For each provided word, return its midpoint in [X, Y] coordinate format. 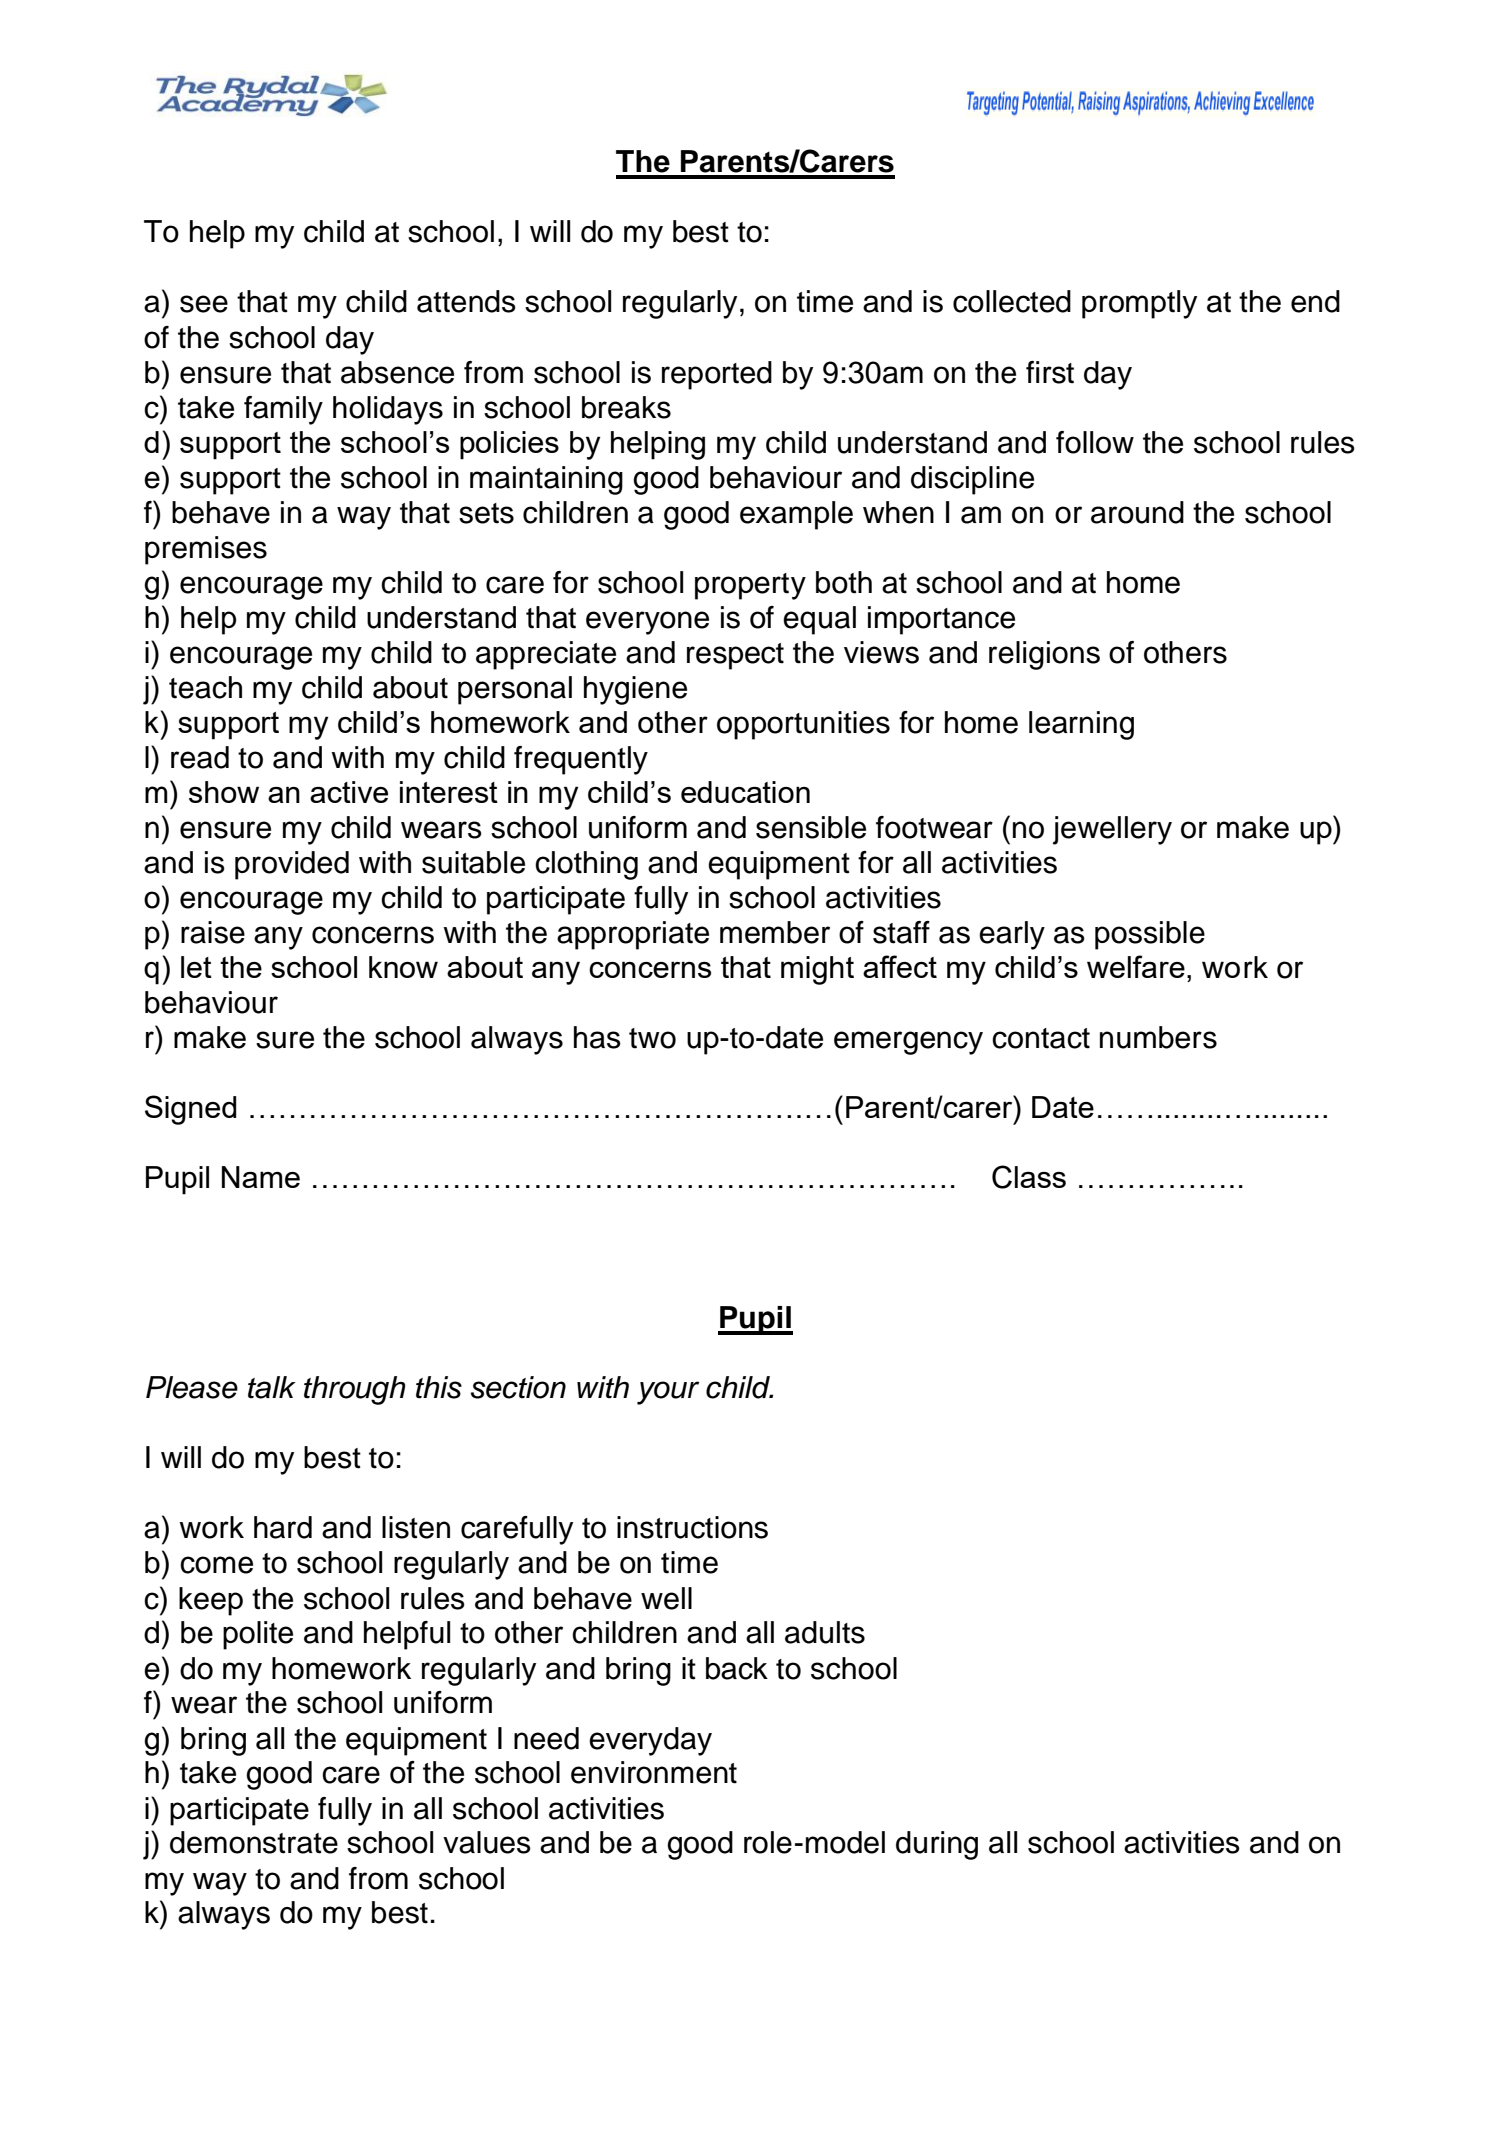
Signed [191, 1110]
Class [1029, 1177]
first [1050, 372]
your [668, 1393]
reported [717, 375]
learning [1081, 725]
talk [272, 1387]
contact [1041, 1038]
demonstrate [254, 1842]
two [652, 1038]
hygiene [635, 690]
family [283, 410]
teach [205, 687]
